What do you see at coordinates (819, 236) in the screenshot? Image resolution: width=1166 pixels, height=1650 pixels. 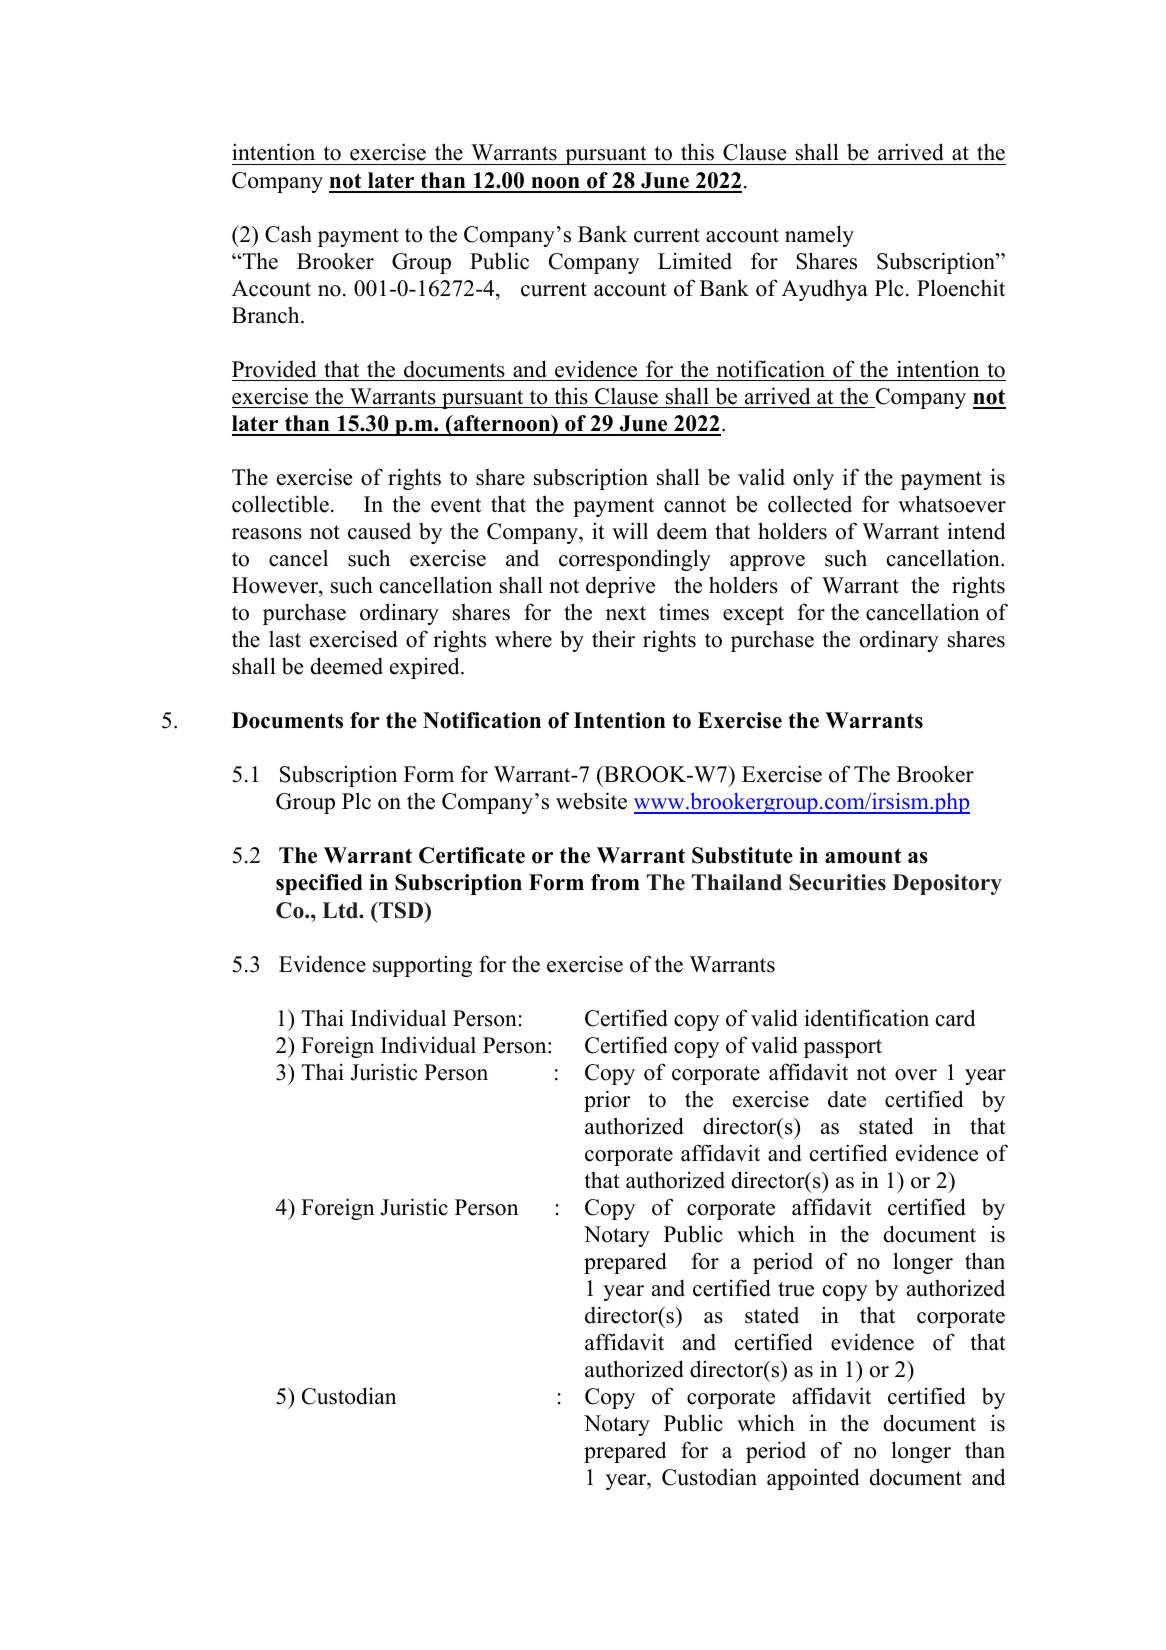 I see `namely` at bounding box center [819, 236].
